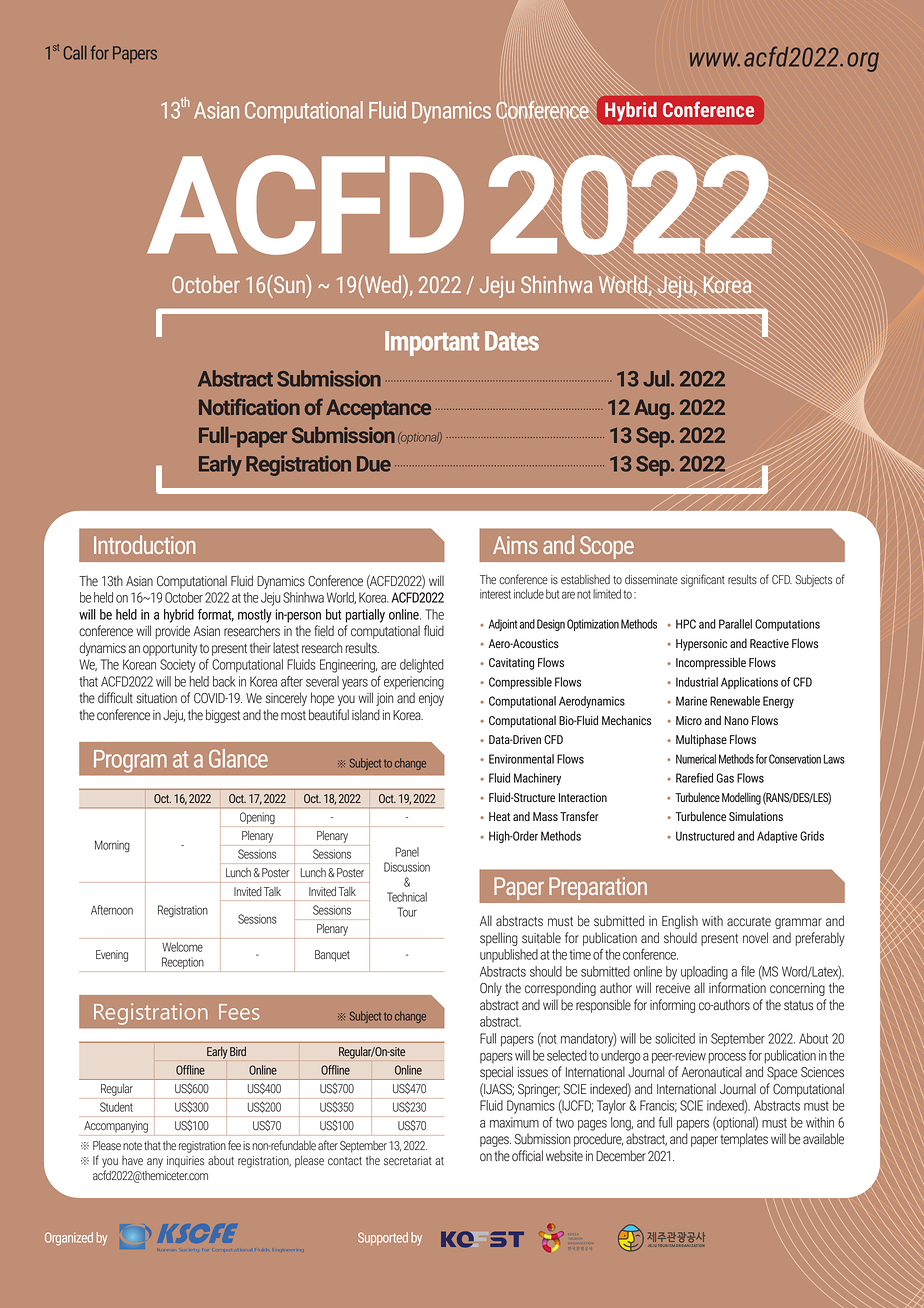 This document has height=1308, width=924. What do you see at coordinates (374, 464) in the document?
I see `Due` at bounding box center [374, 464].
